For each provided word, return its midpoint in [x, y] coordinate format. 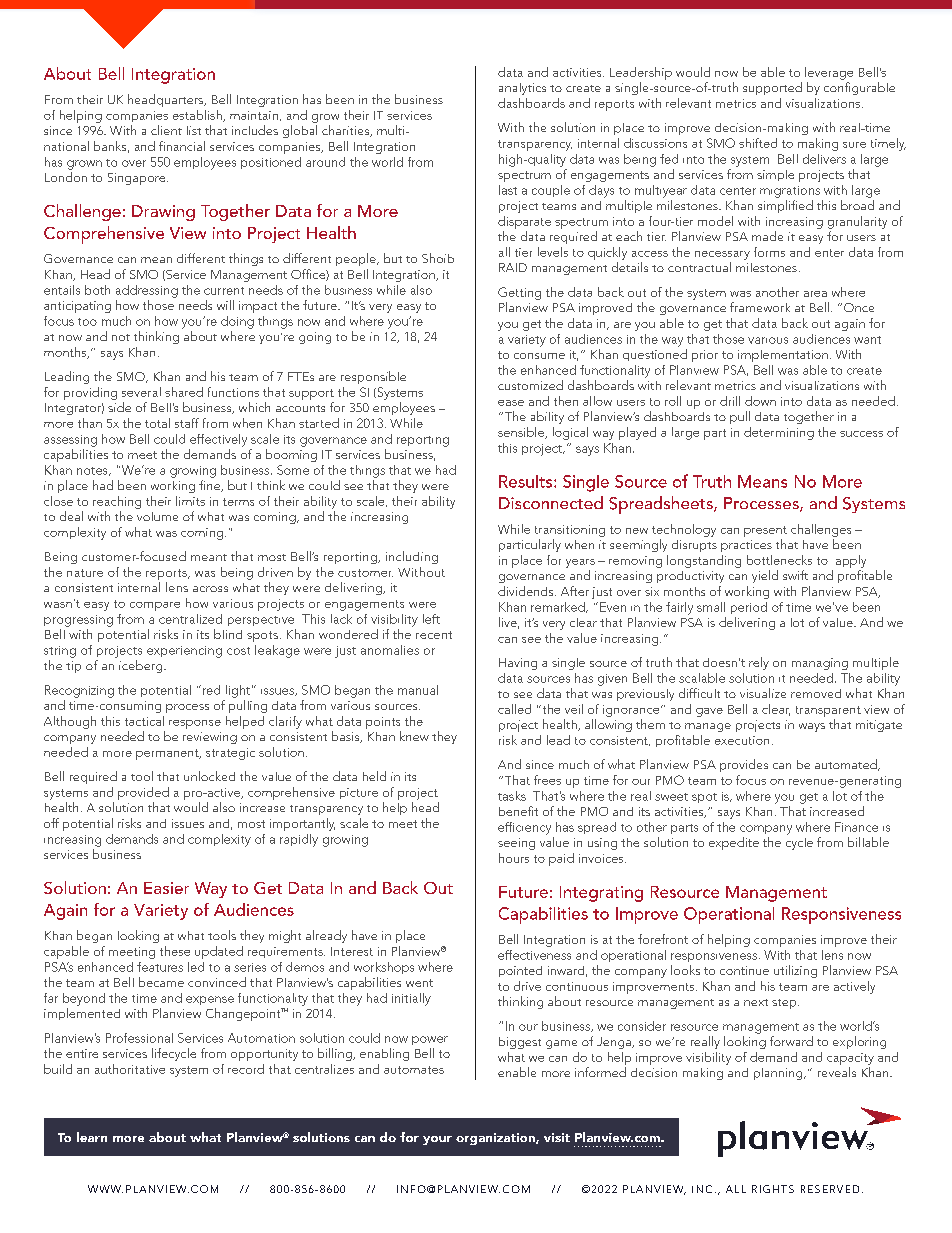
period [749, 608]
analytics [522, 89]
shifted [758, 143]
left [431, 619]
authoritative [130, 1069]
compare [155, 606]
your [437, 1140]
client [166, 130]
